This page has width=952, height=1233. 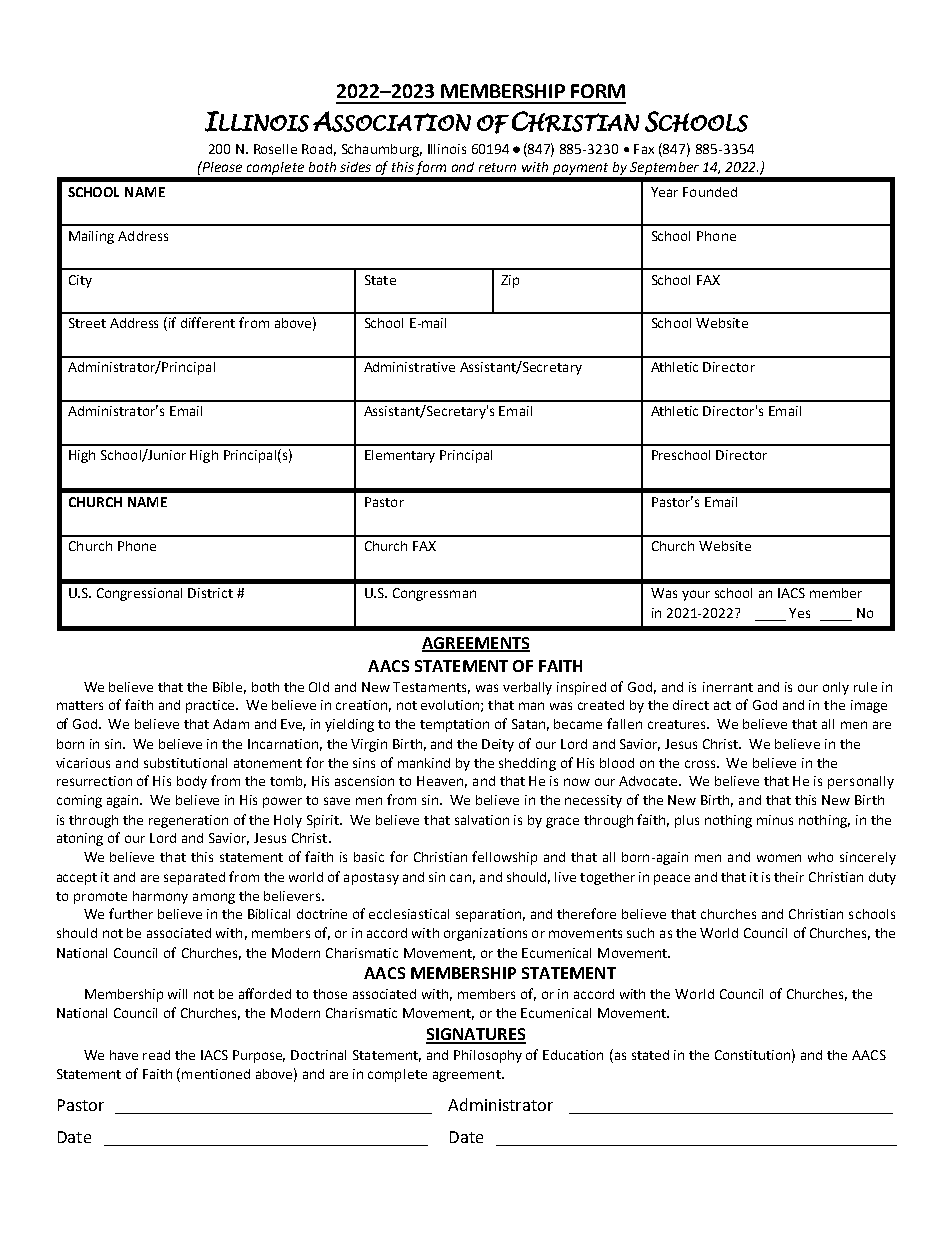 I want to click on Founded, so click(x=710, y=192).
